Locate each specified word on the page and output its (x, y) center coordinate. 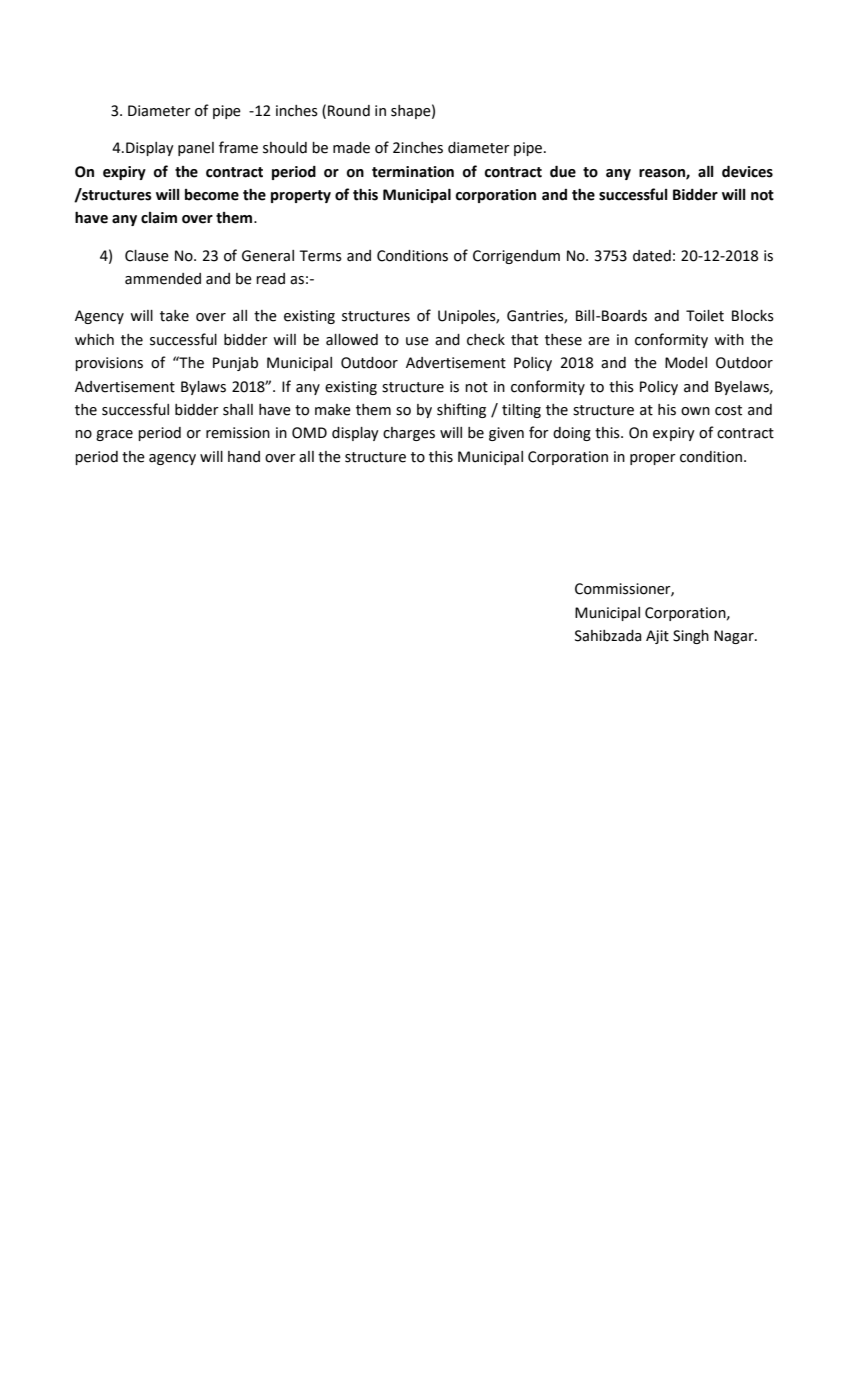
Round (349, 111)
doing (572, 434)
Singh (691, 637)
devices (747, 171)
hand (244, 457)
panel (196, 149)
